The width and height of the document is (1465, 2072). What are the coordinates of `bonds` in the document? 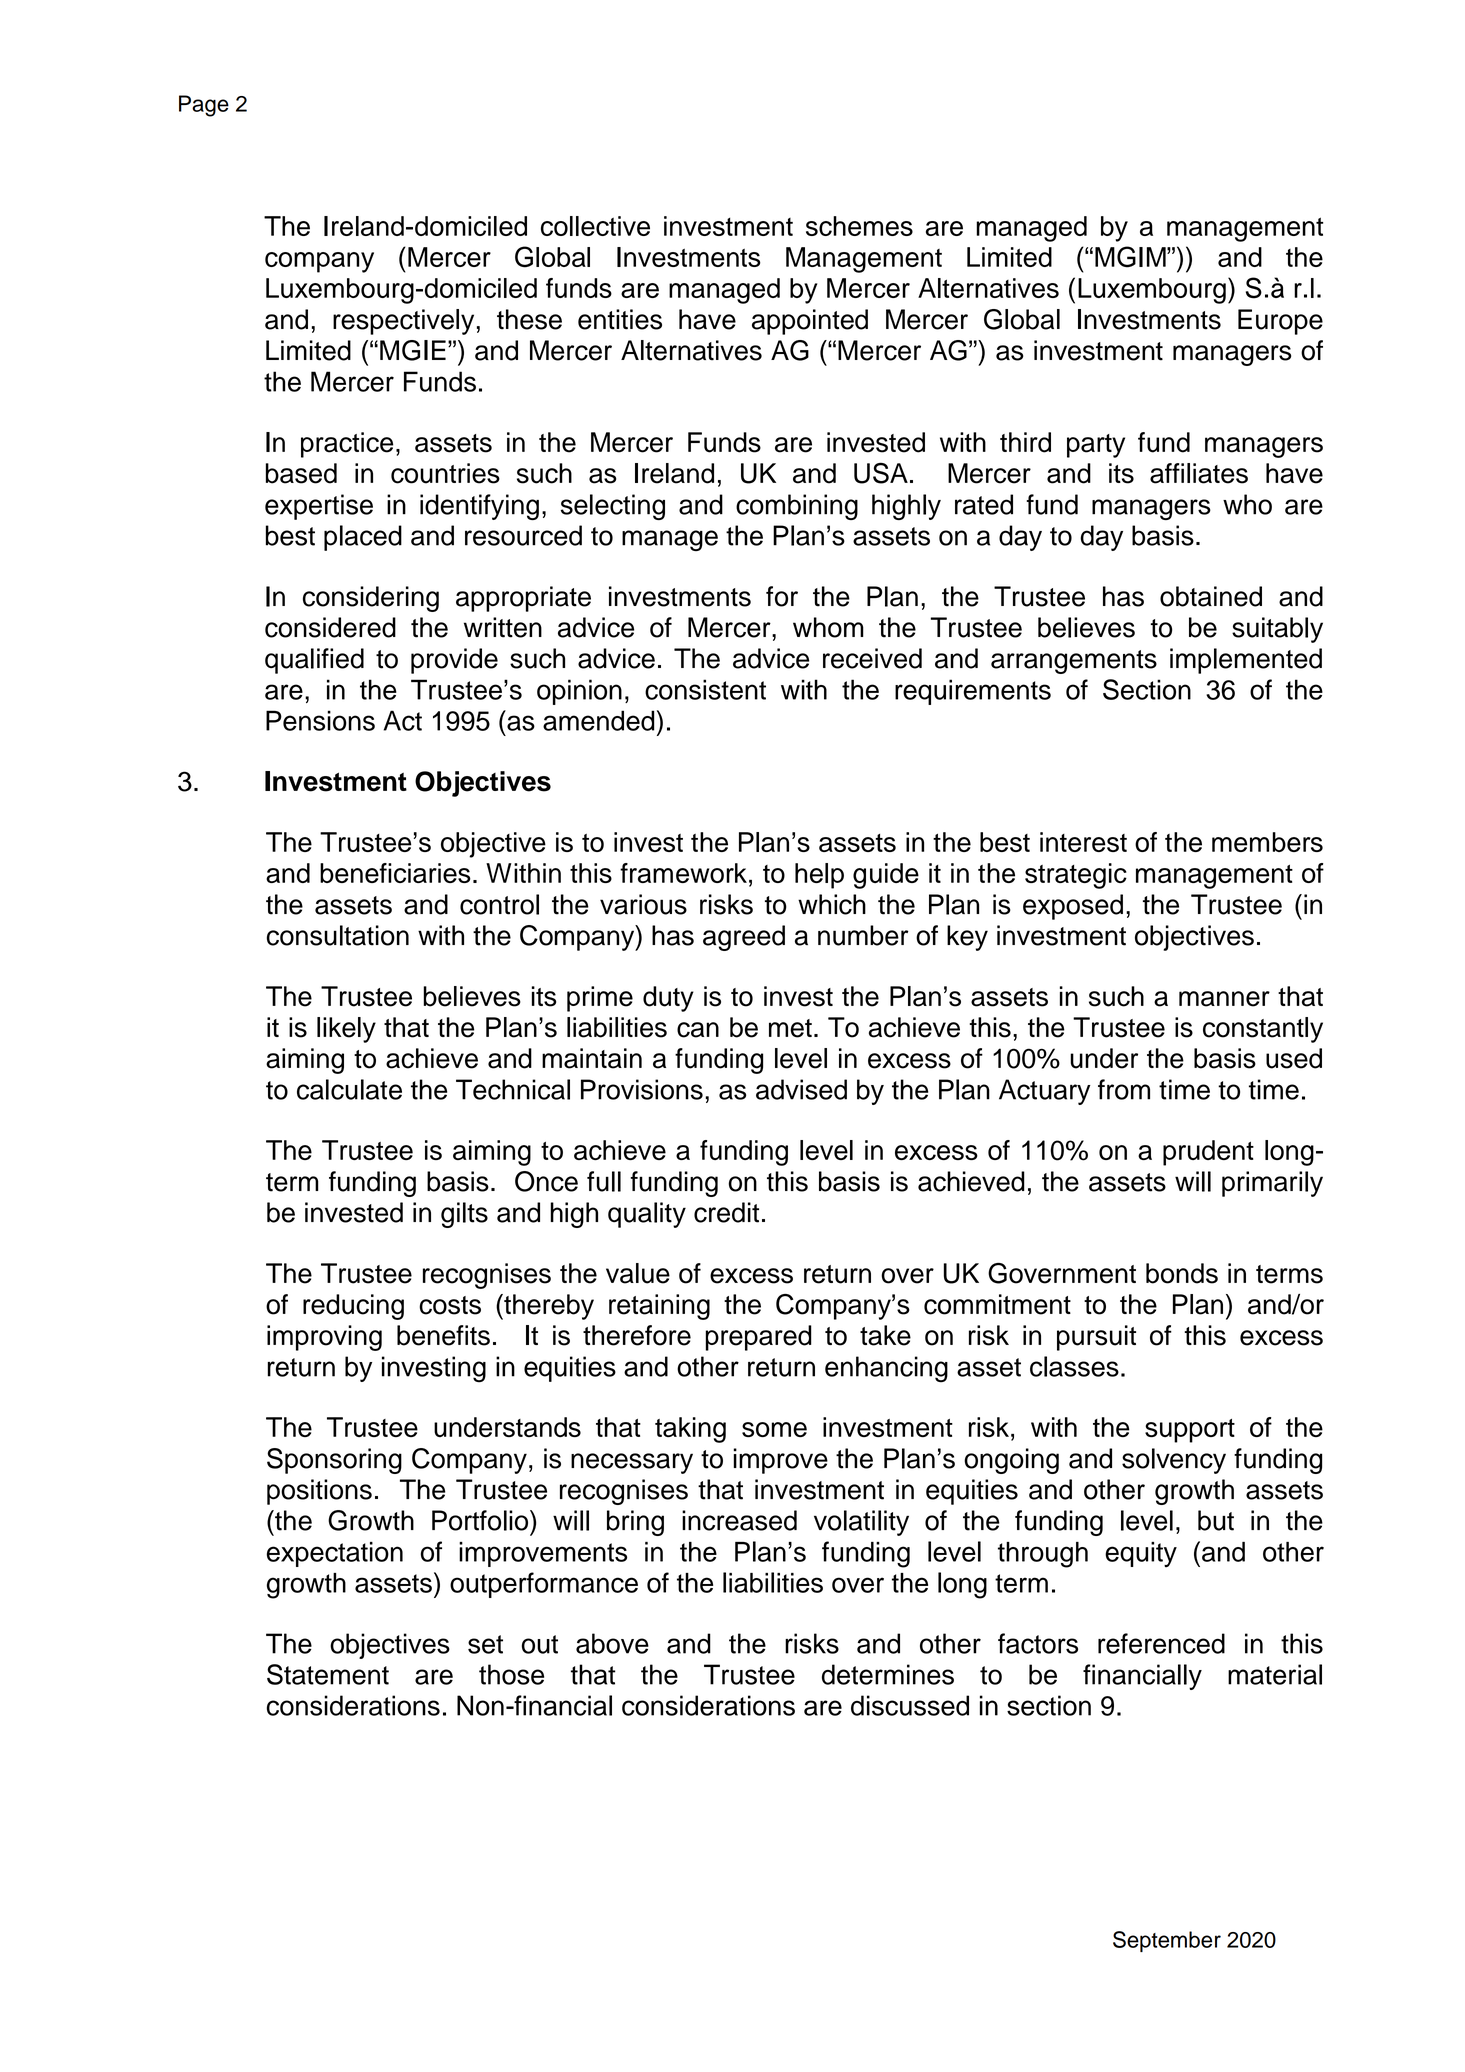 It's located at (1182, 1273).
